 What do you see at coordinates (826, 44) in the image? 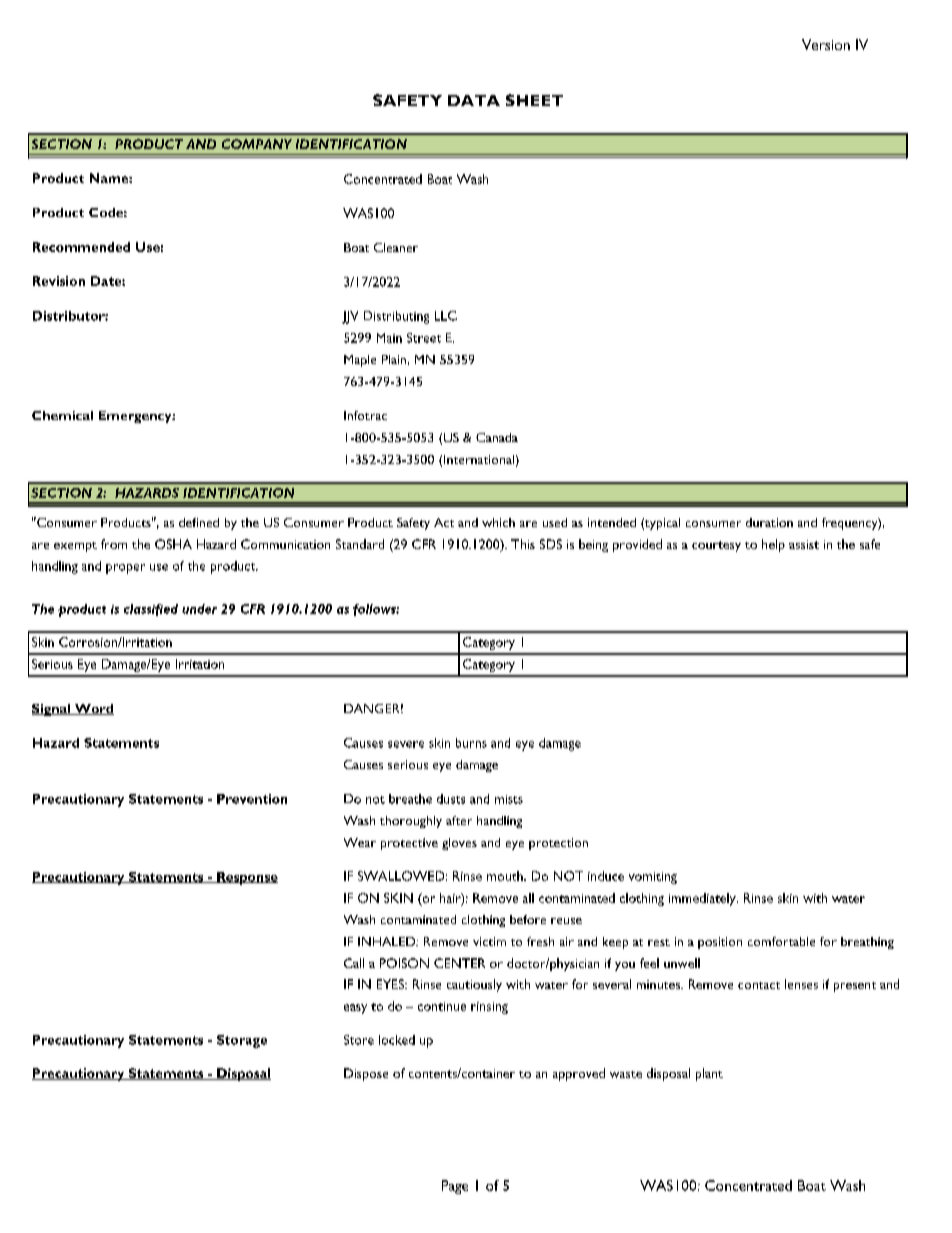
I see `Version` at bounding box center [826, 44].
